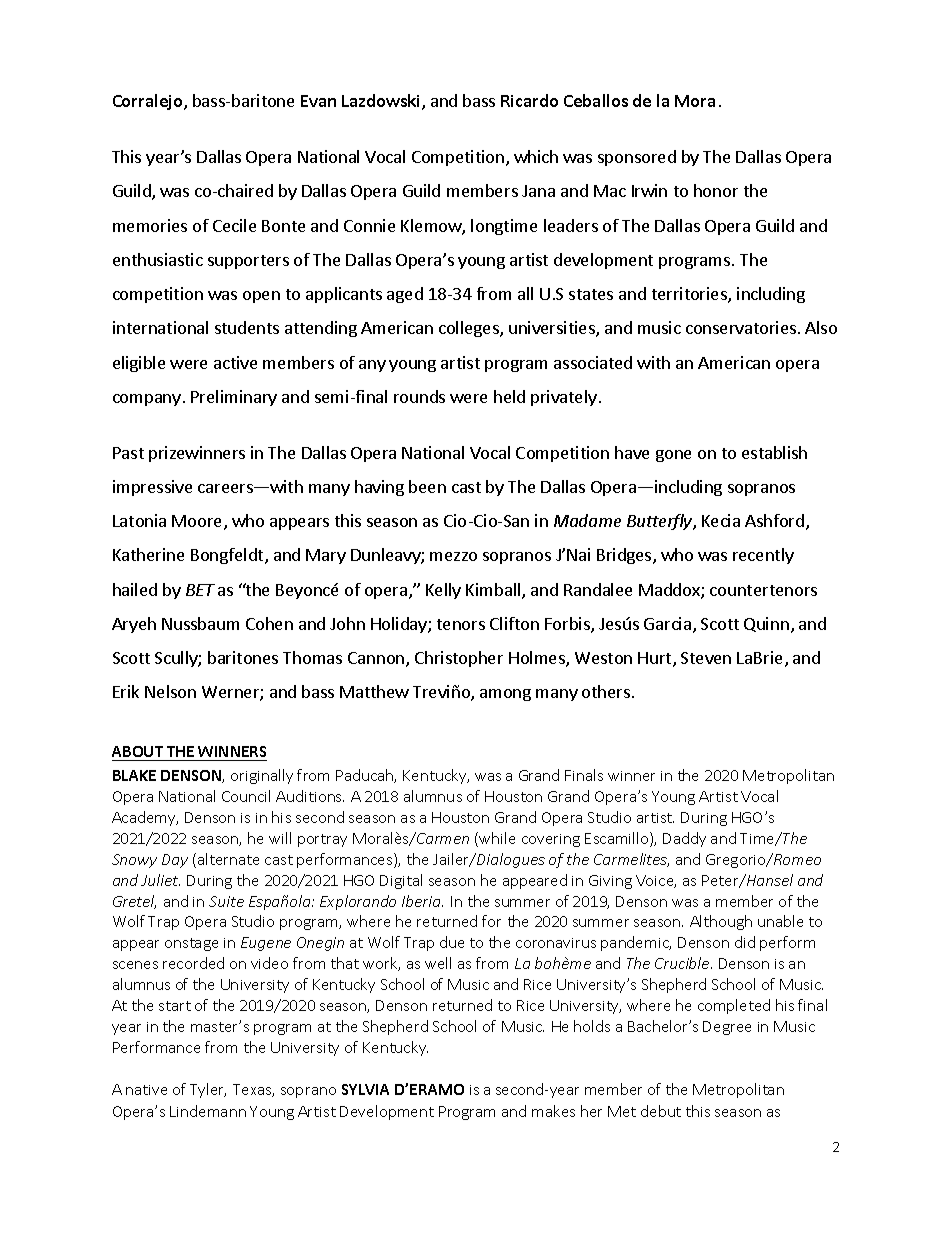  I want to click on BET, so click(200, 590).
